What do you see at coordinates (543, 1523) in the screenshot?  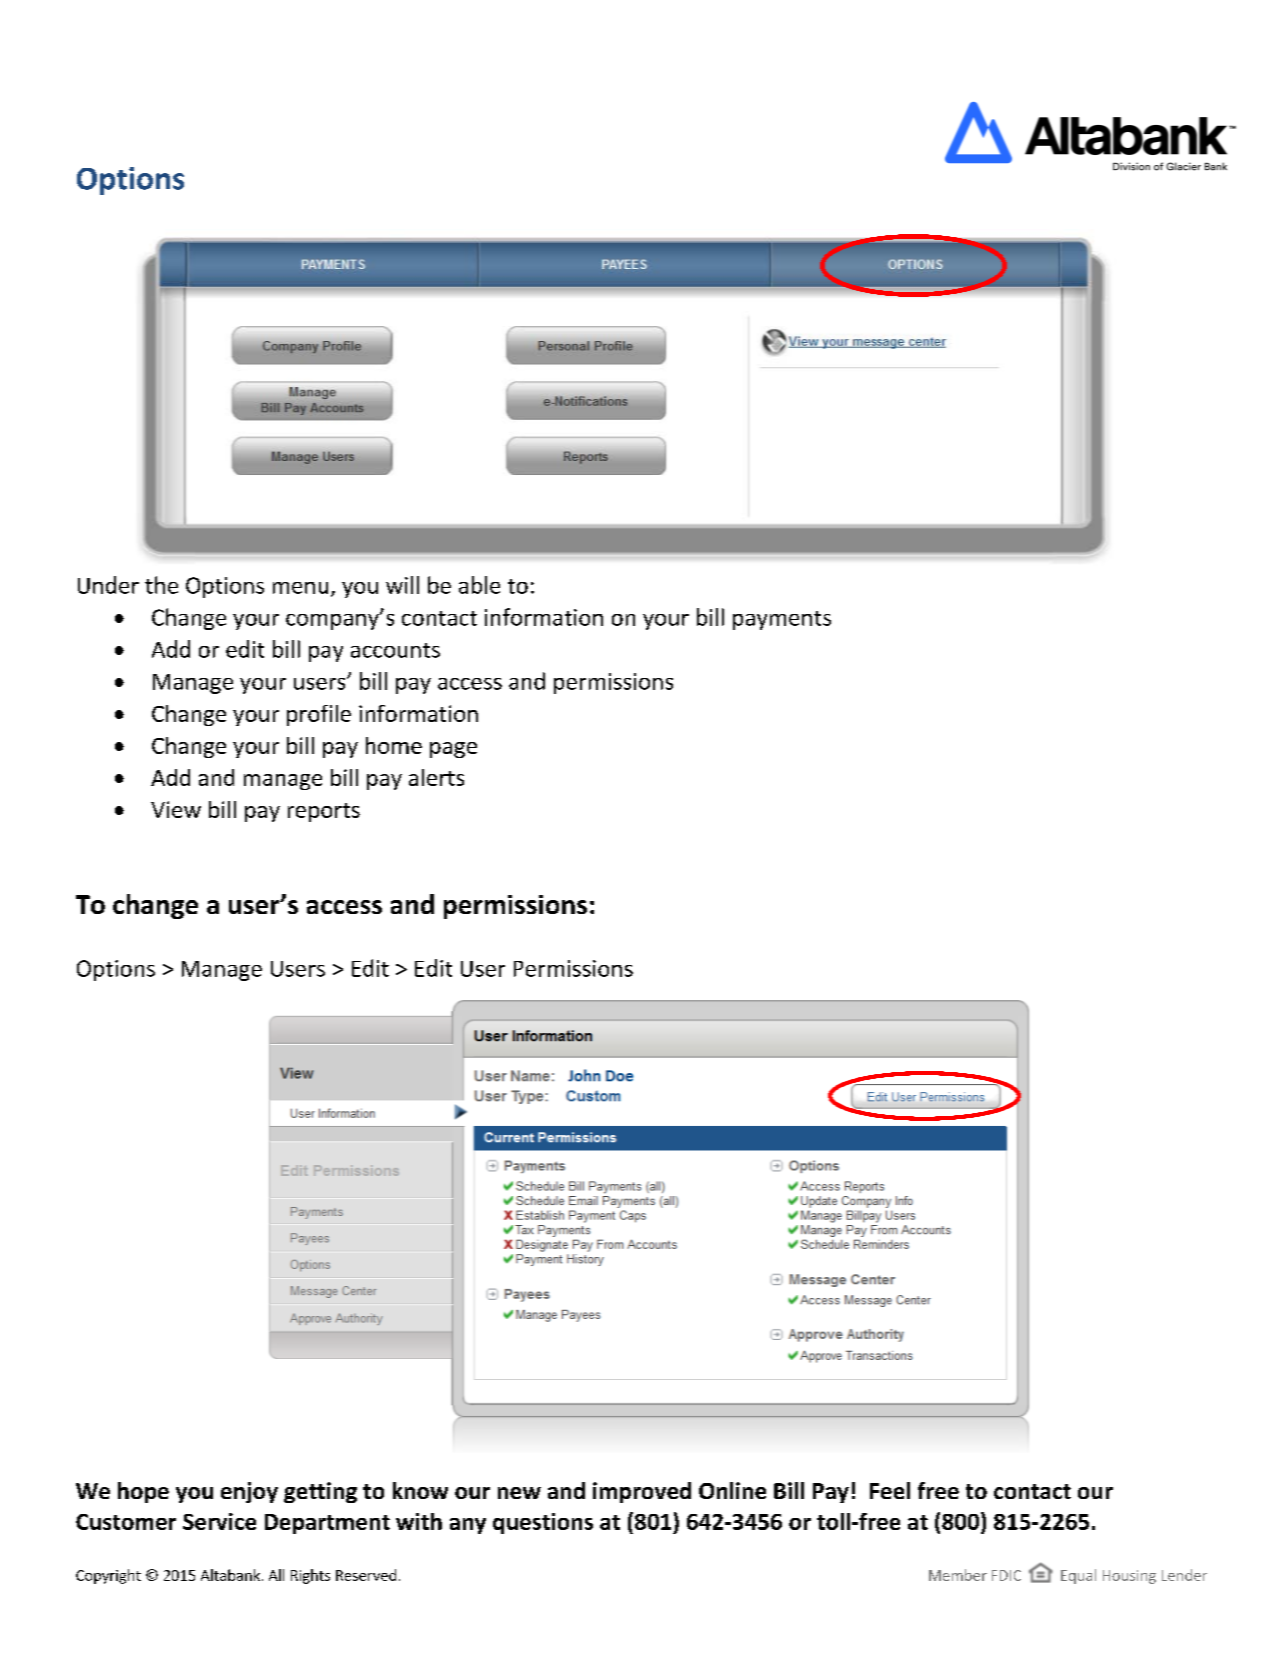 I see `questions` at bounding box center [543, 1523].
